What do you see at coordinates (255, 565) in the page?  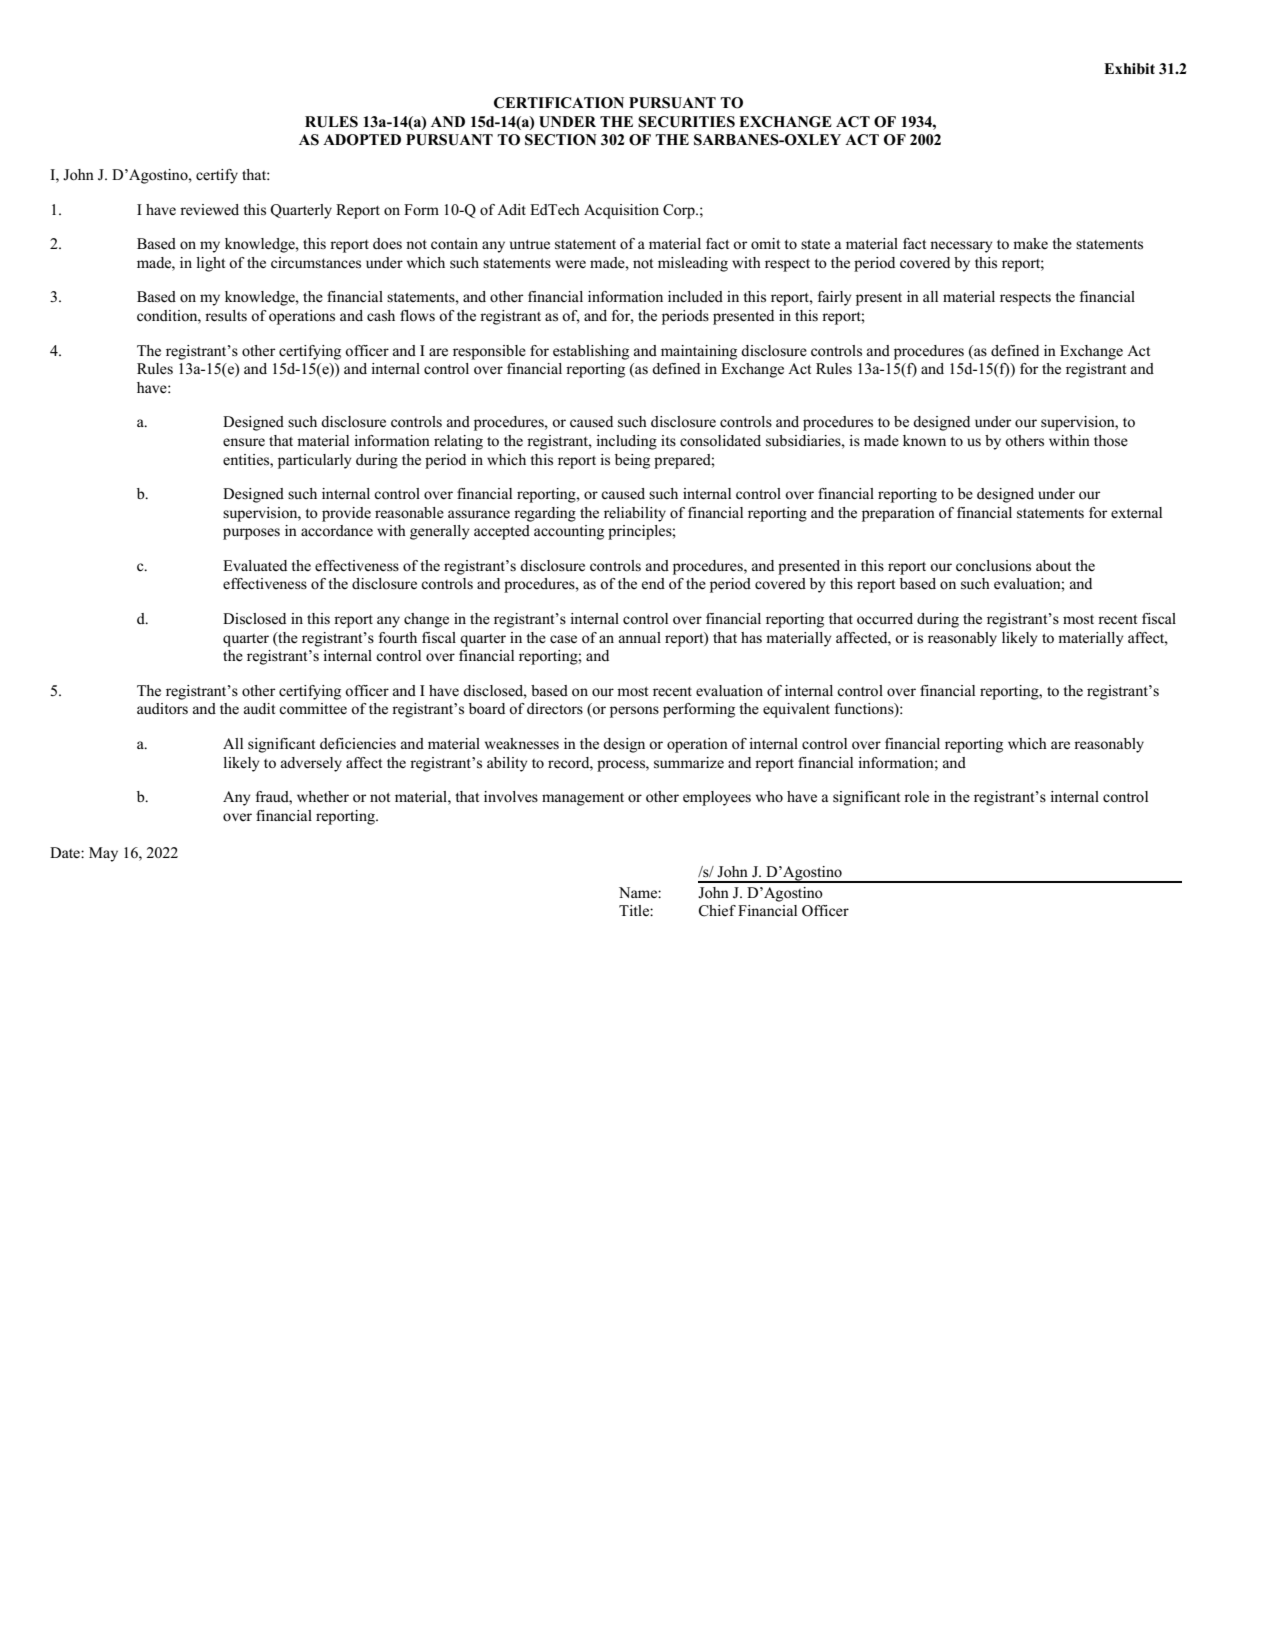 I see `Evaluated` at bounding box center [255, 565].
